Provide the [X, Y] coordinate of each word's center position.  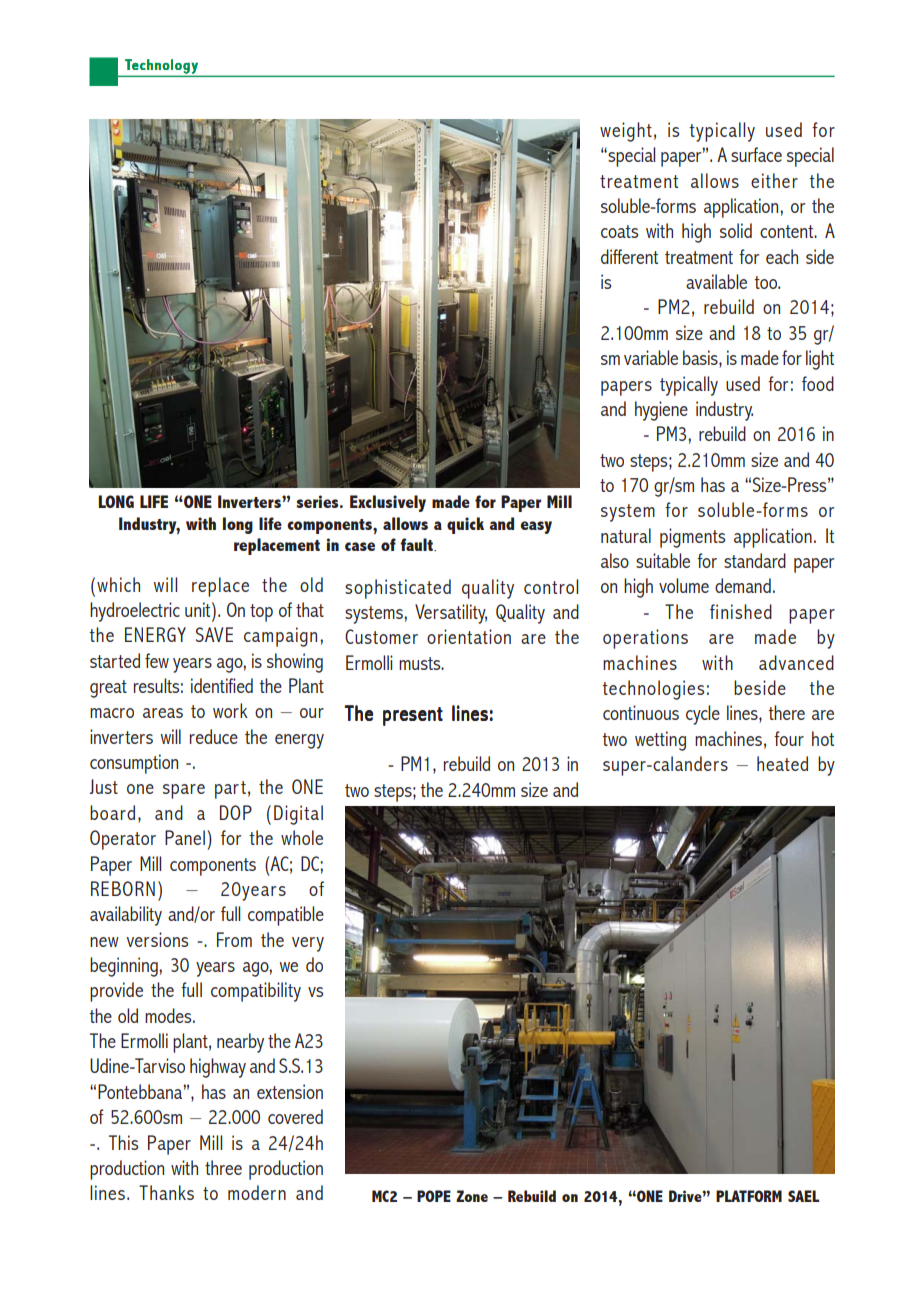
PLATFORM [749, 1196]
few [157, 660]
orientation [469, 636]
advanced [796, 662]
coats [619, 231]
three [223, 1167]
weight [626, 132]
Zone [472, 1196]
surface [756, 154]
